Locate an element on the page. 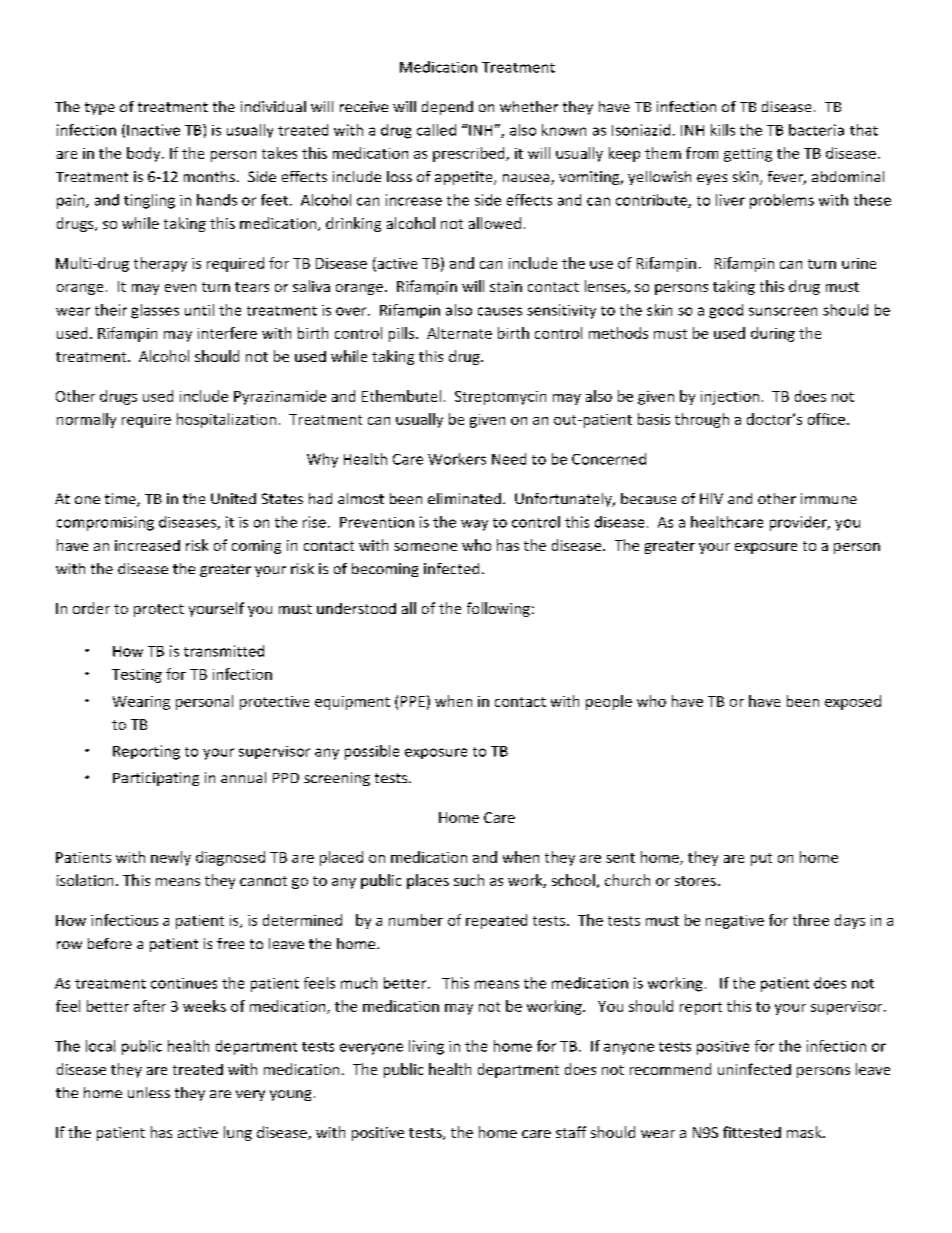 The image size is (952, 1233). unless is located at coordinates (149, 1092).
